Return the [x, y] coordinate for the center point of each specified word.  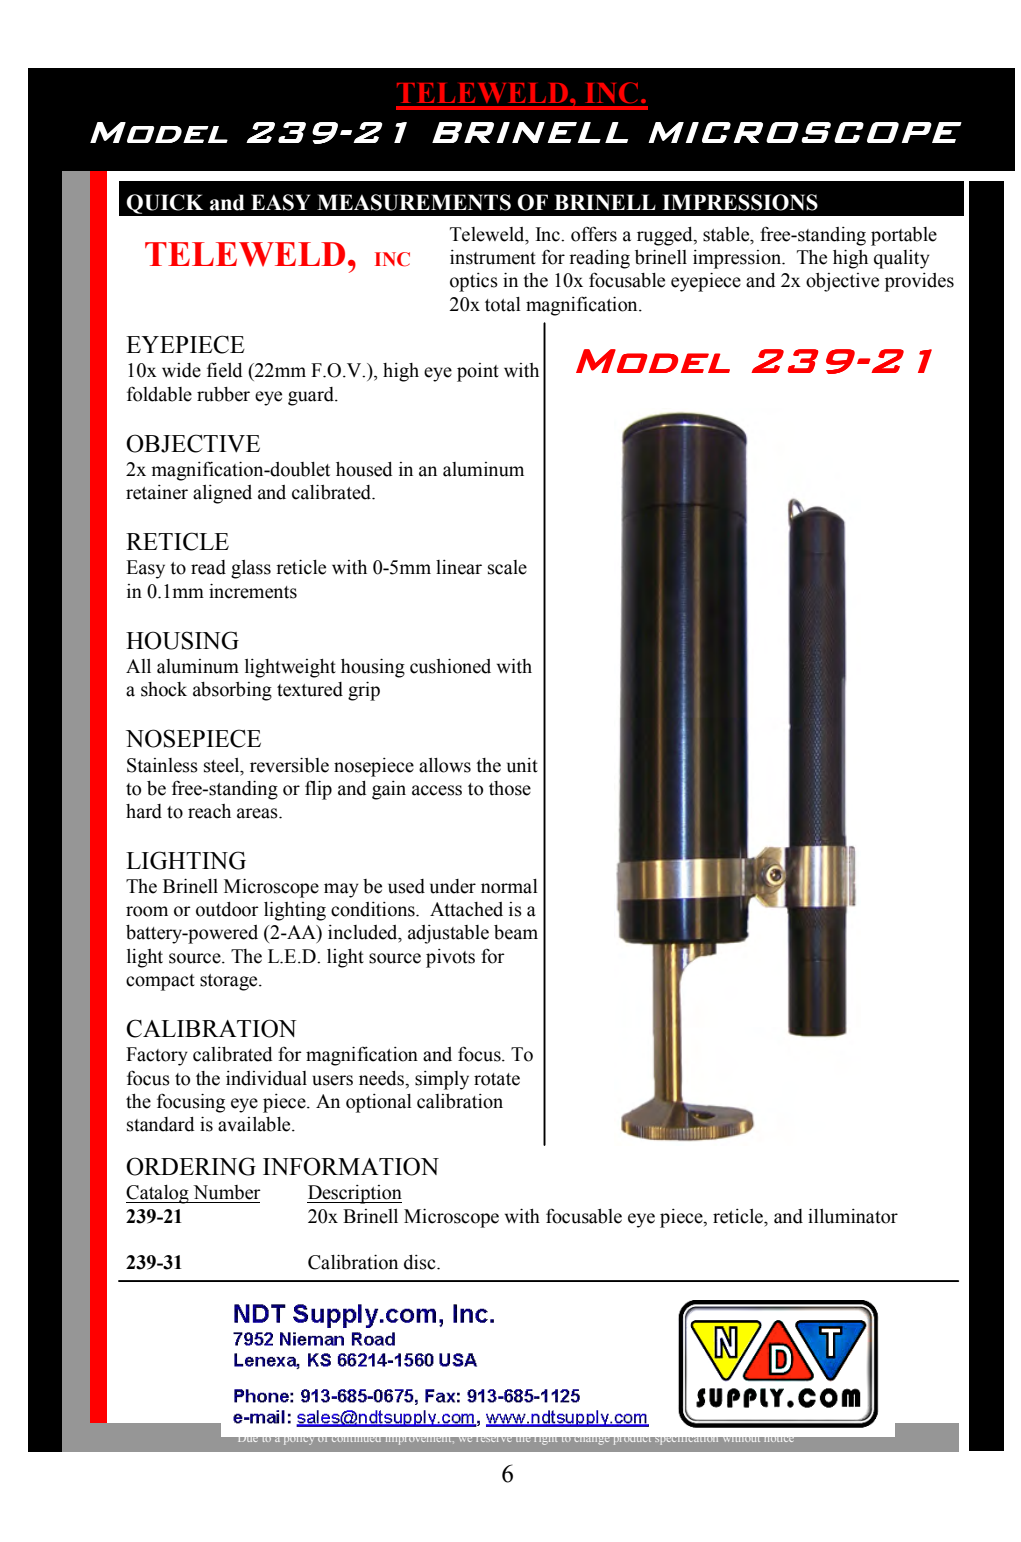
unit [522, 765]
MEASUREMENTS [414, 202]
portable [904, 236]
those [510, 788]
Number [227, 1192]
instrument [493, 257]
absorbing [232, 691]
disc [421, 1262]
